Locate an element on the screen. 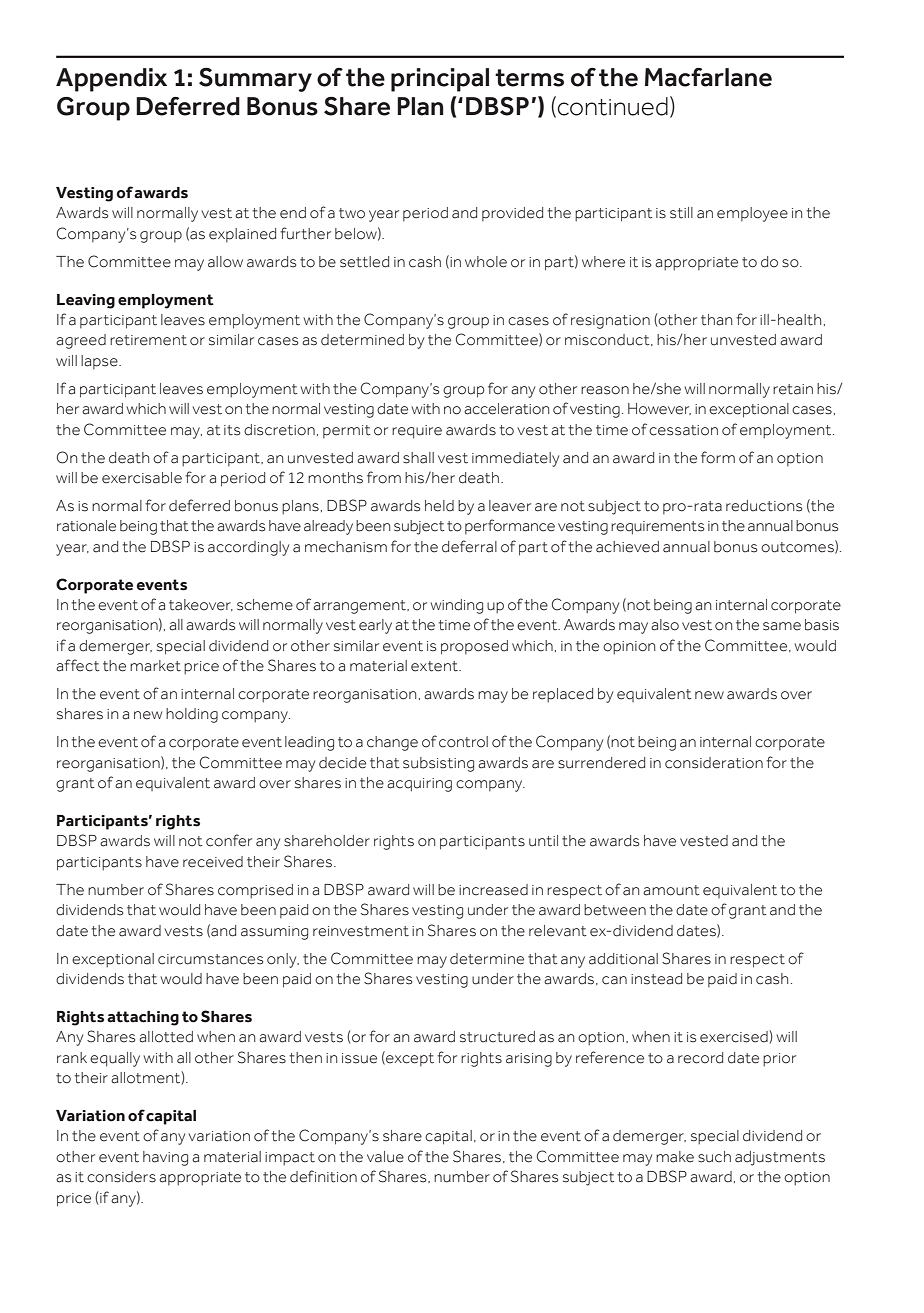 This screenshot has width=924, height=1313. such is located at coordinates (714, 1157).
